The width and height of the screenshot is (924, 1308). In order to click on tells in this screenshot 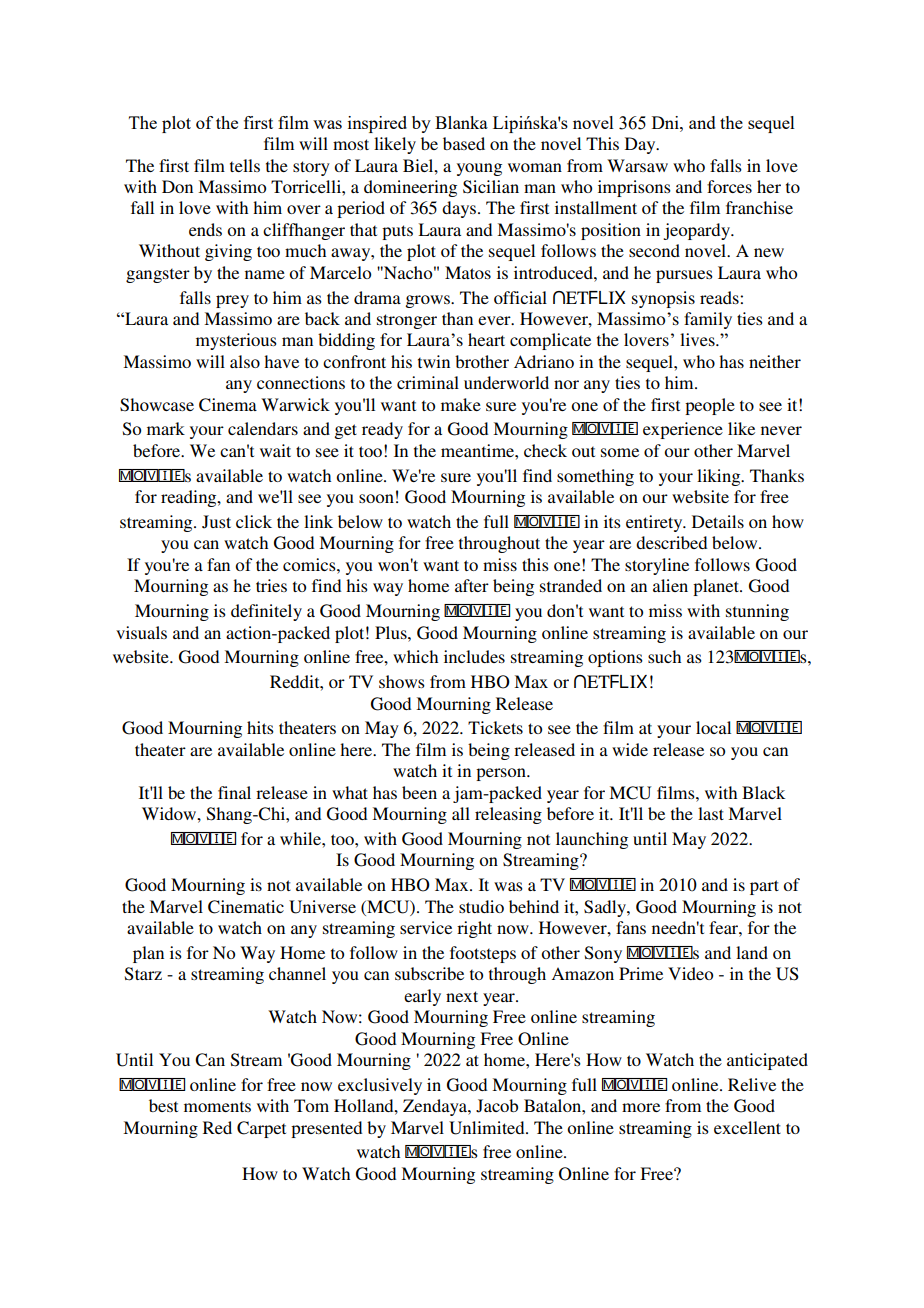, I will do `click(245, 165)`.
